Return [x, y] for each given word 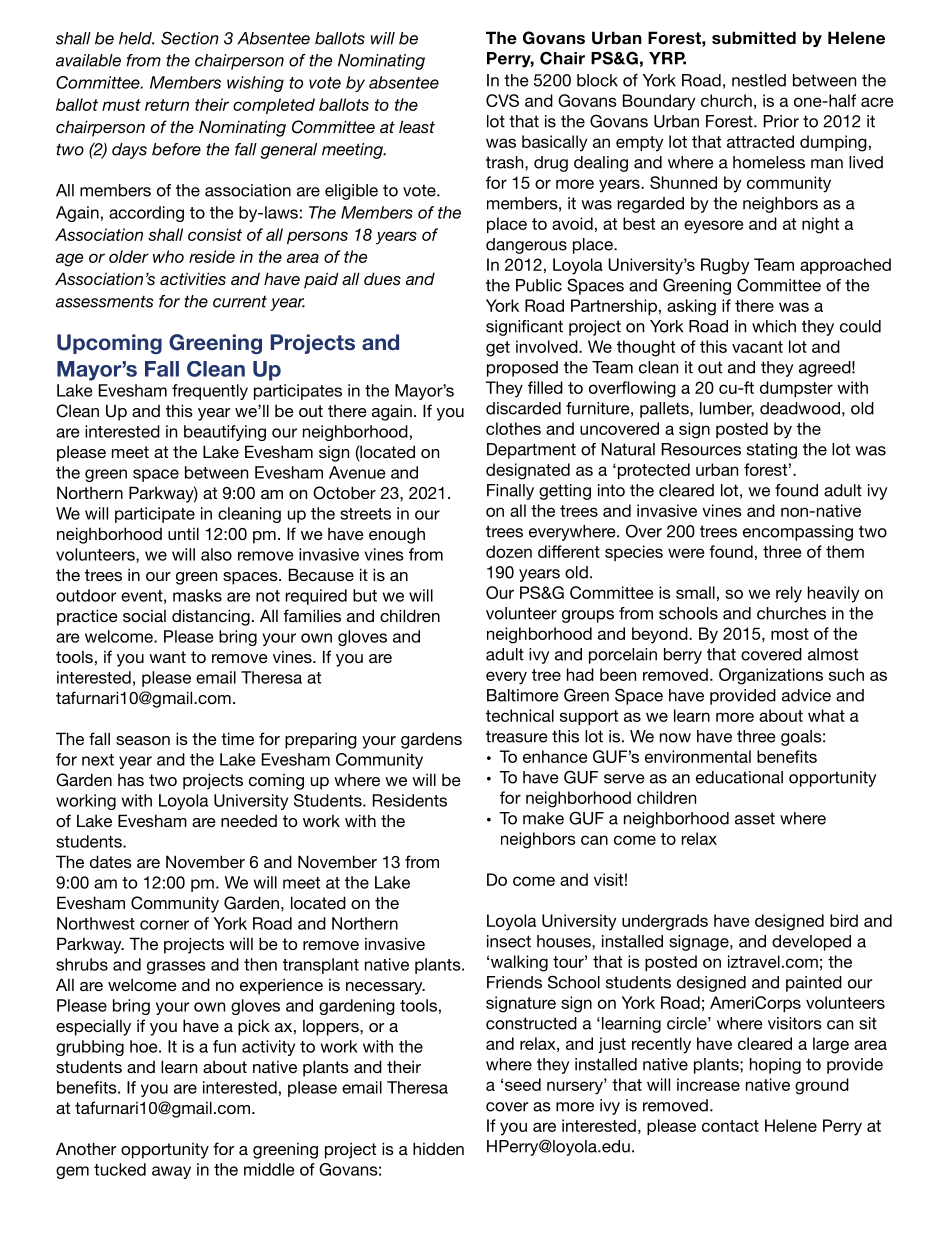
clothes [513, 428]
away [171, 1172]
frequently [210, 392]
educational [739, 777]
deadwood [800, 408]
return [167, 105]
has [131, 780]
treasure [517, 736]
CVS [502, 100]
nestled [759, 80]
